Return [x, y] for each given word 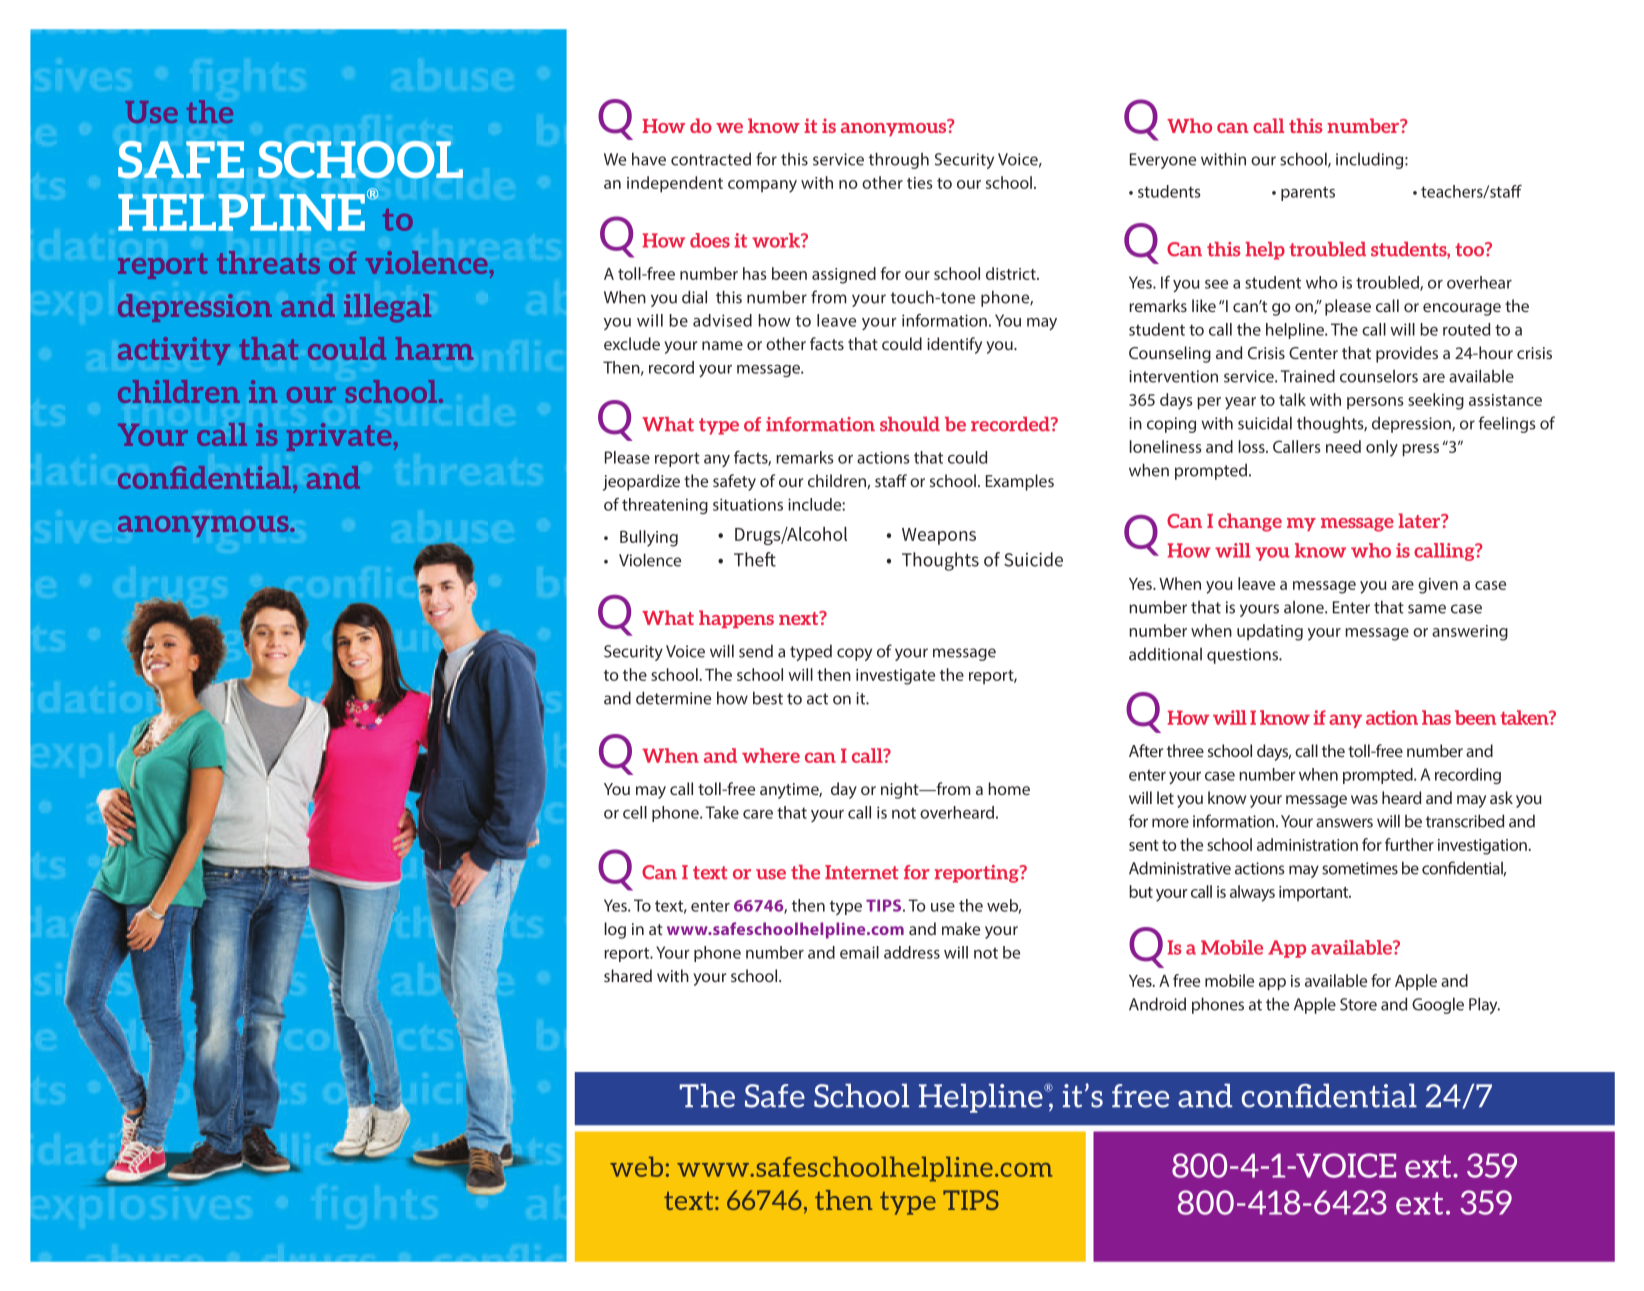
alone [1305, 607]
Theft [755, 559]
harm [434, 348]
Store [1358, 1004]
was [1364, 799]
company [762, 186]
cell [635, 812]
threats [268, 262]
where [771, 755]
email [859, 952]
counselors [1379, 376]
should [910, 424]
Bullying [649, 538]
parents [1308, 193]
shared [628, 975]
